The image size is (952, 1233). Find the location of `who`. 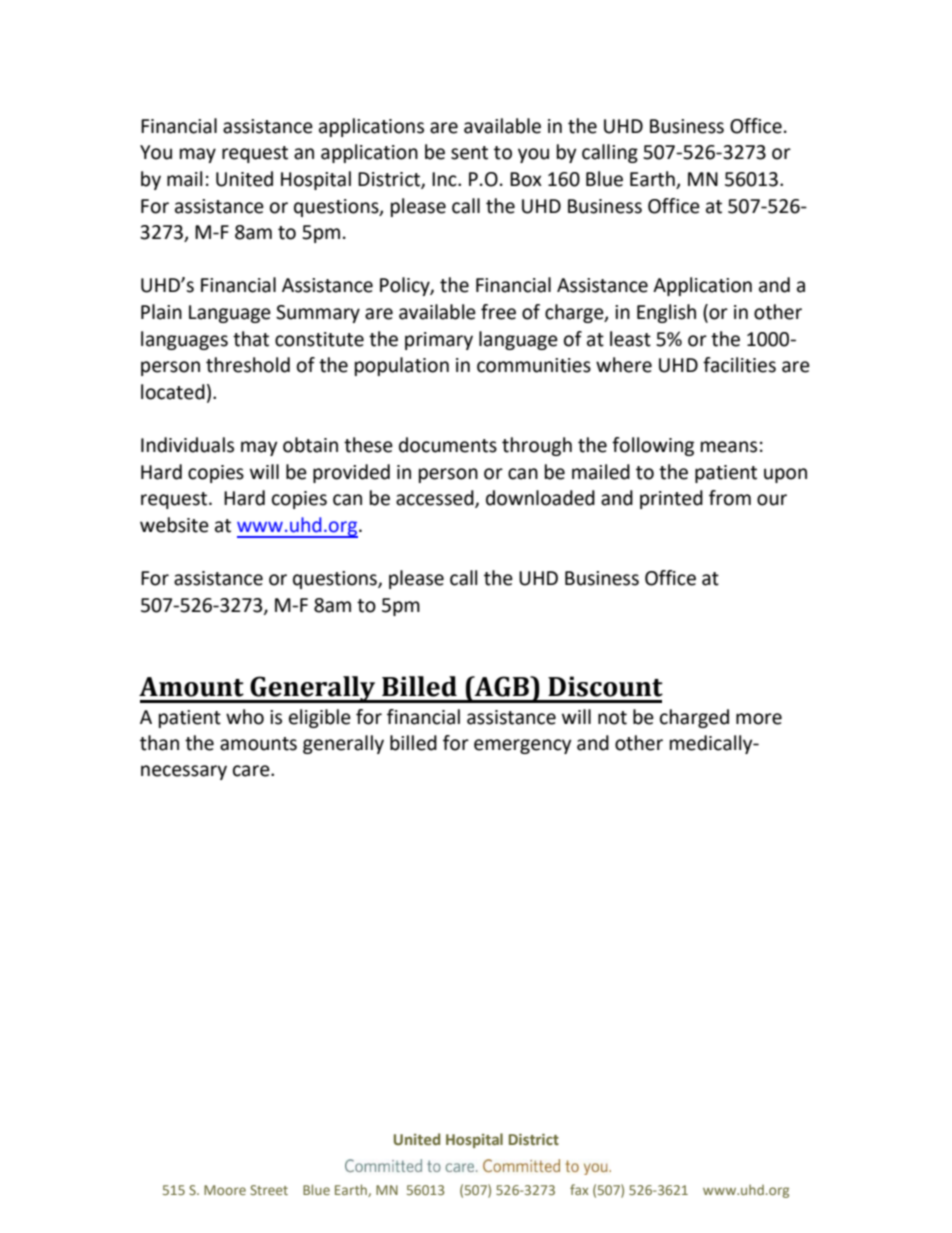

who is located at coordinates (245, 717).
